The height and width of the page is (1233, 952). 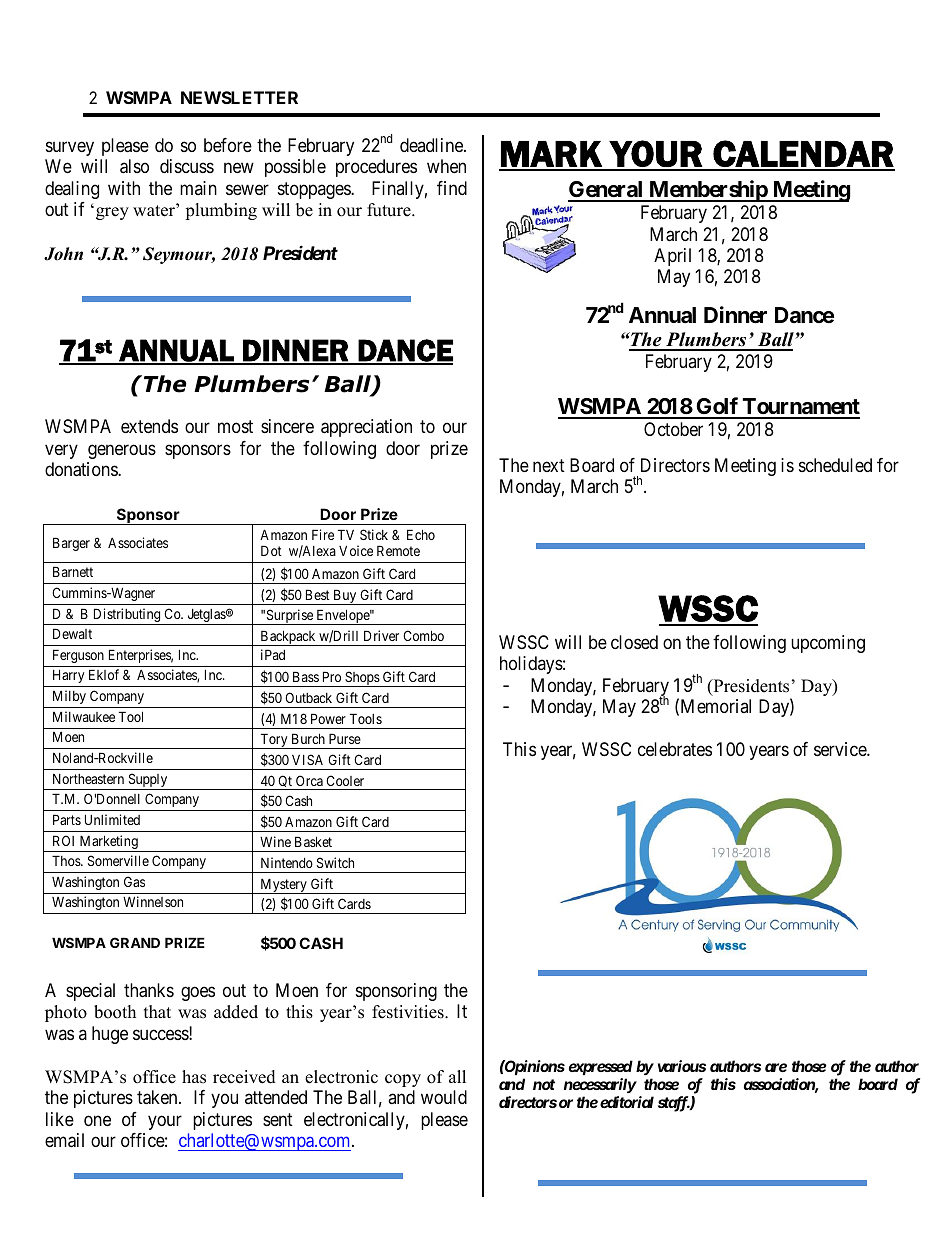 I want to click on Membership, so click(x=708, y=191).
